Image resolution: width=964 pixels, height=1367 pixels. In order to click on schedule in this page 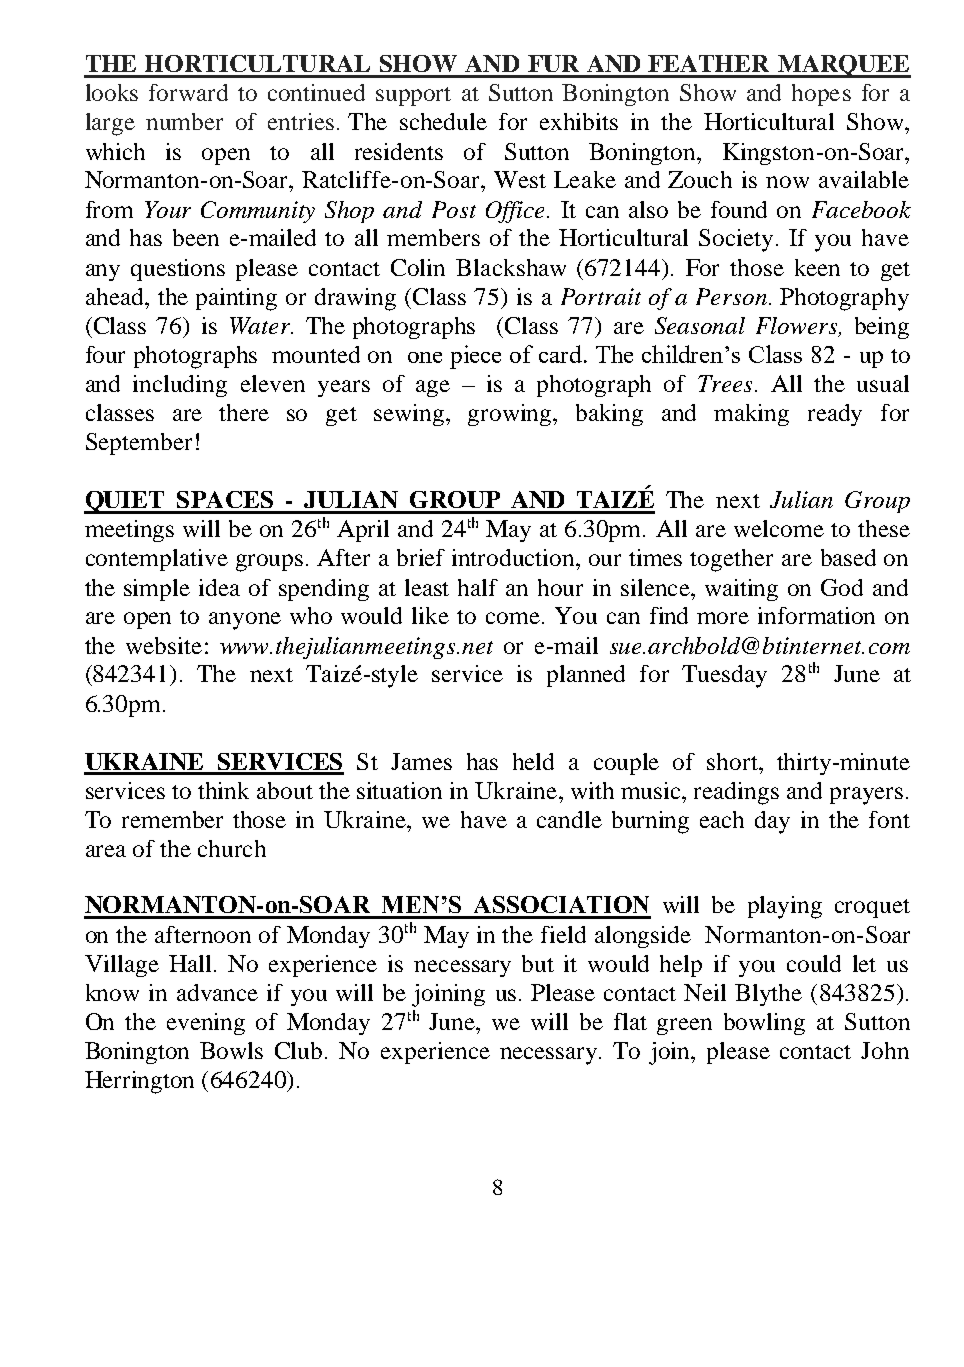, I will do `click(443, 121)`.
